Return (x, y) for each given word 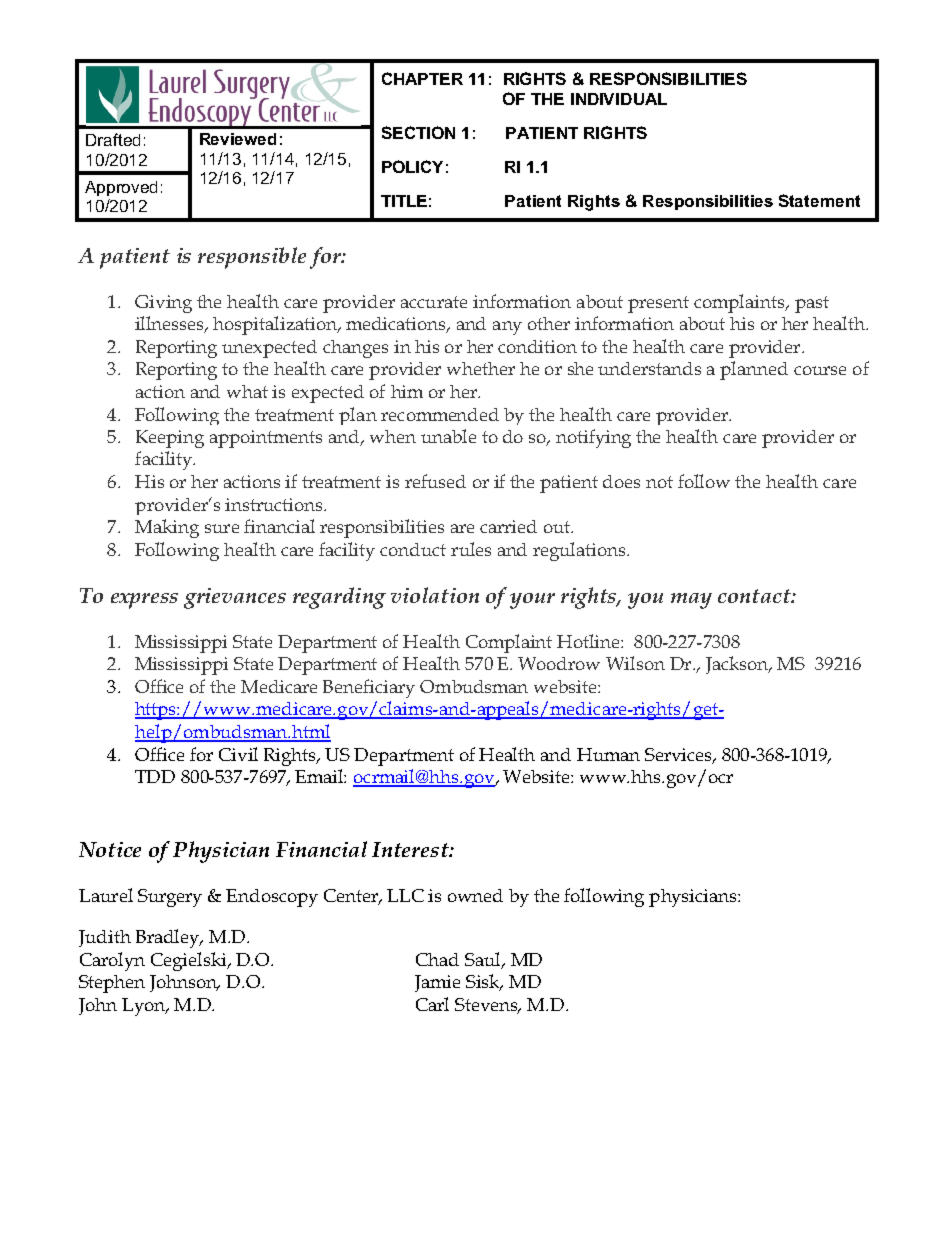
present (658, 304)
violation (435, 595)
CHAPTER (422, 78)
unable (448, 436)
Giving (163, 304)
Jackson (738, 665)
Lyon (145, 1007)
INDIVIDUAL (619, 99)
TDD (155, 776)
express (144, 601)
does (621, 481)
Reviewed (238, 139)
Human (608, 754)
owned (475, 895)
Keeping (170, 439)
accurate (434, 302)
